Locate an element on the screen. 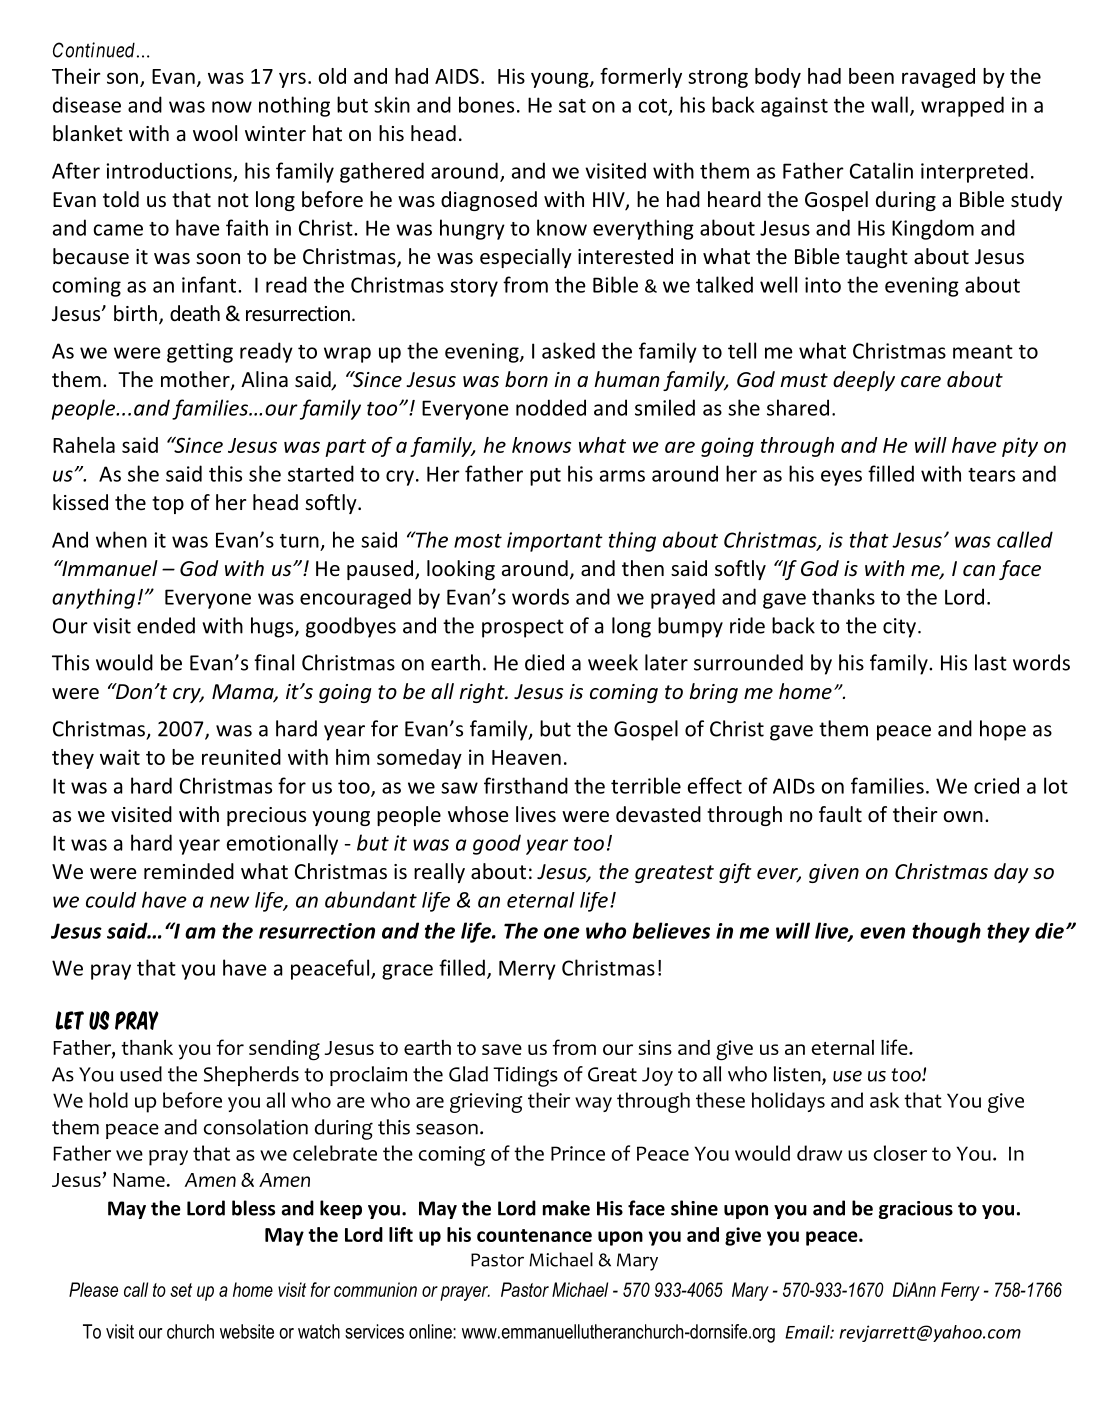 The image size is (1101, 1425). can is located at coordinates (979, 570).
